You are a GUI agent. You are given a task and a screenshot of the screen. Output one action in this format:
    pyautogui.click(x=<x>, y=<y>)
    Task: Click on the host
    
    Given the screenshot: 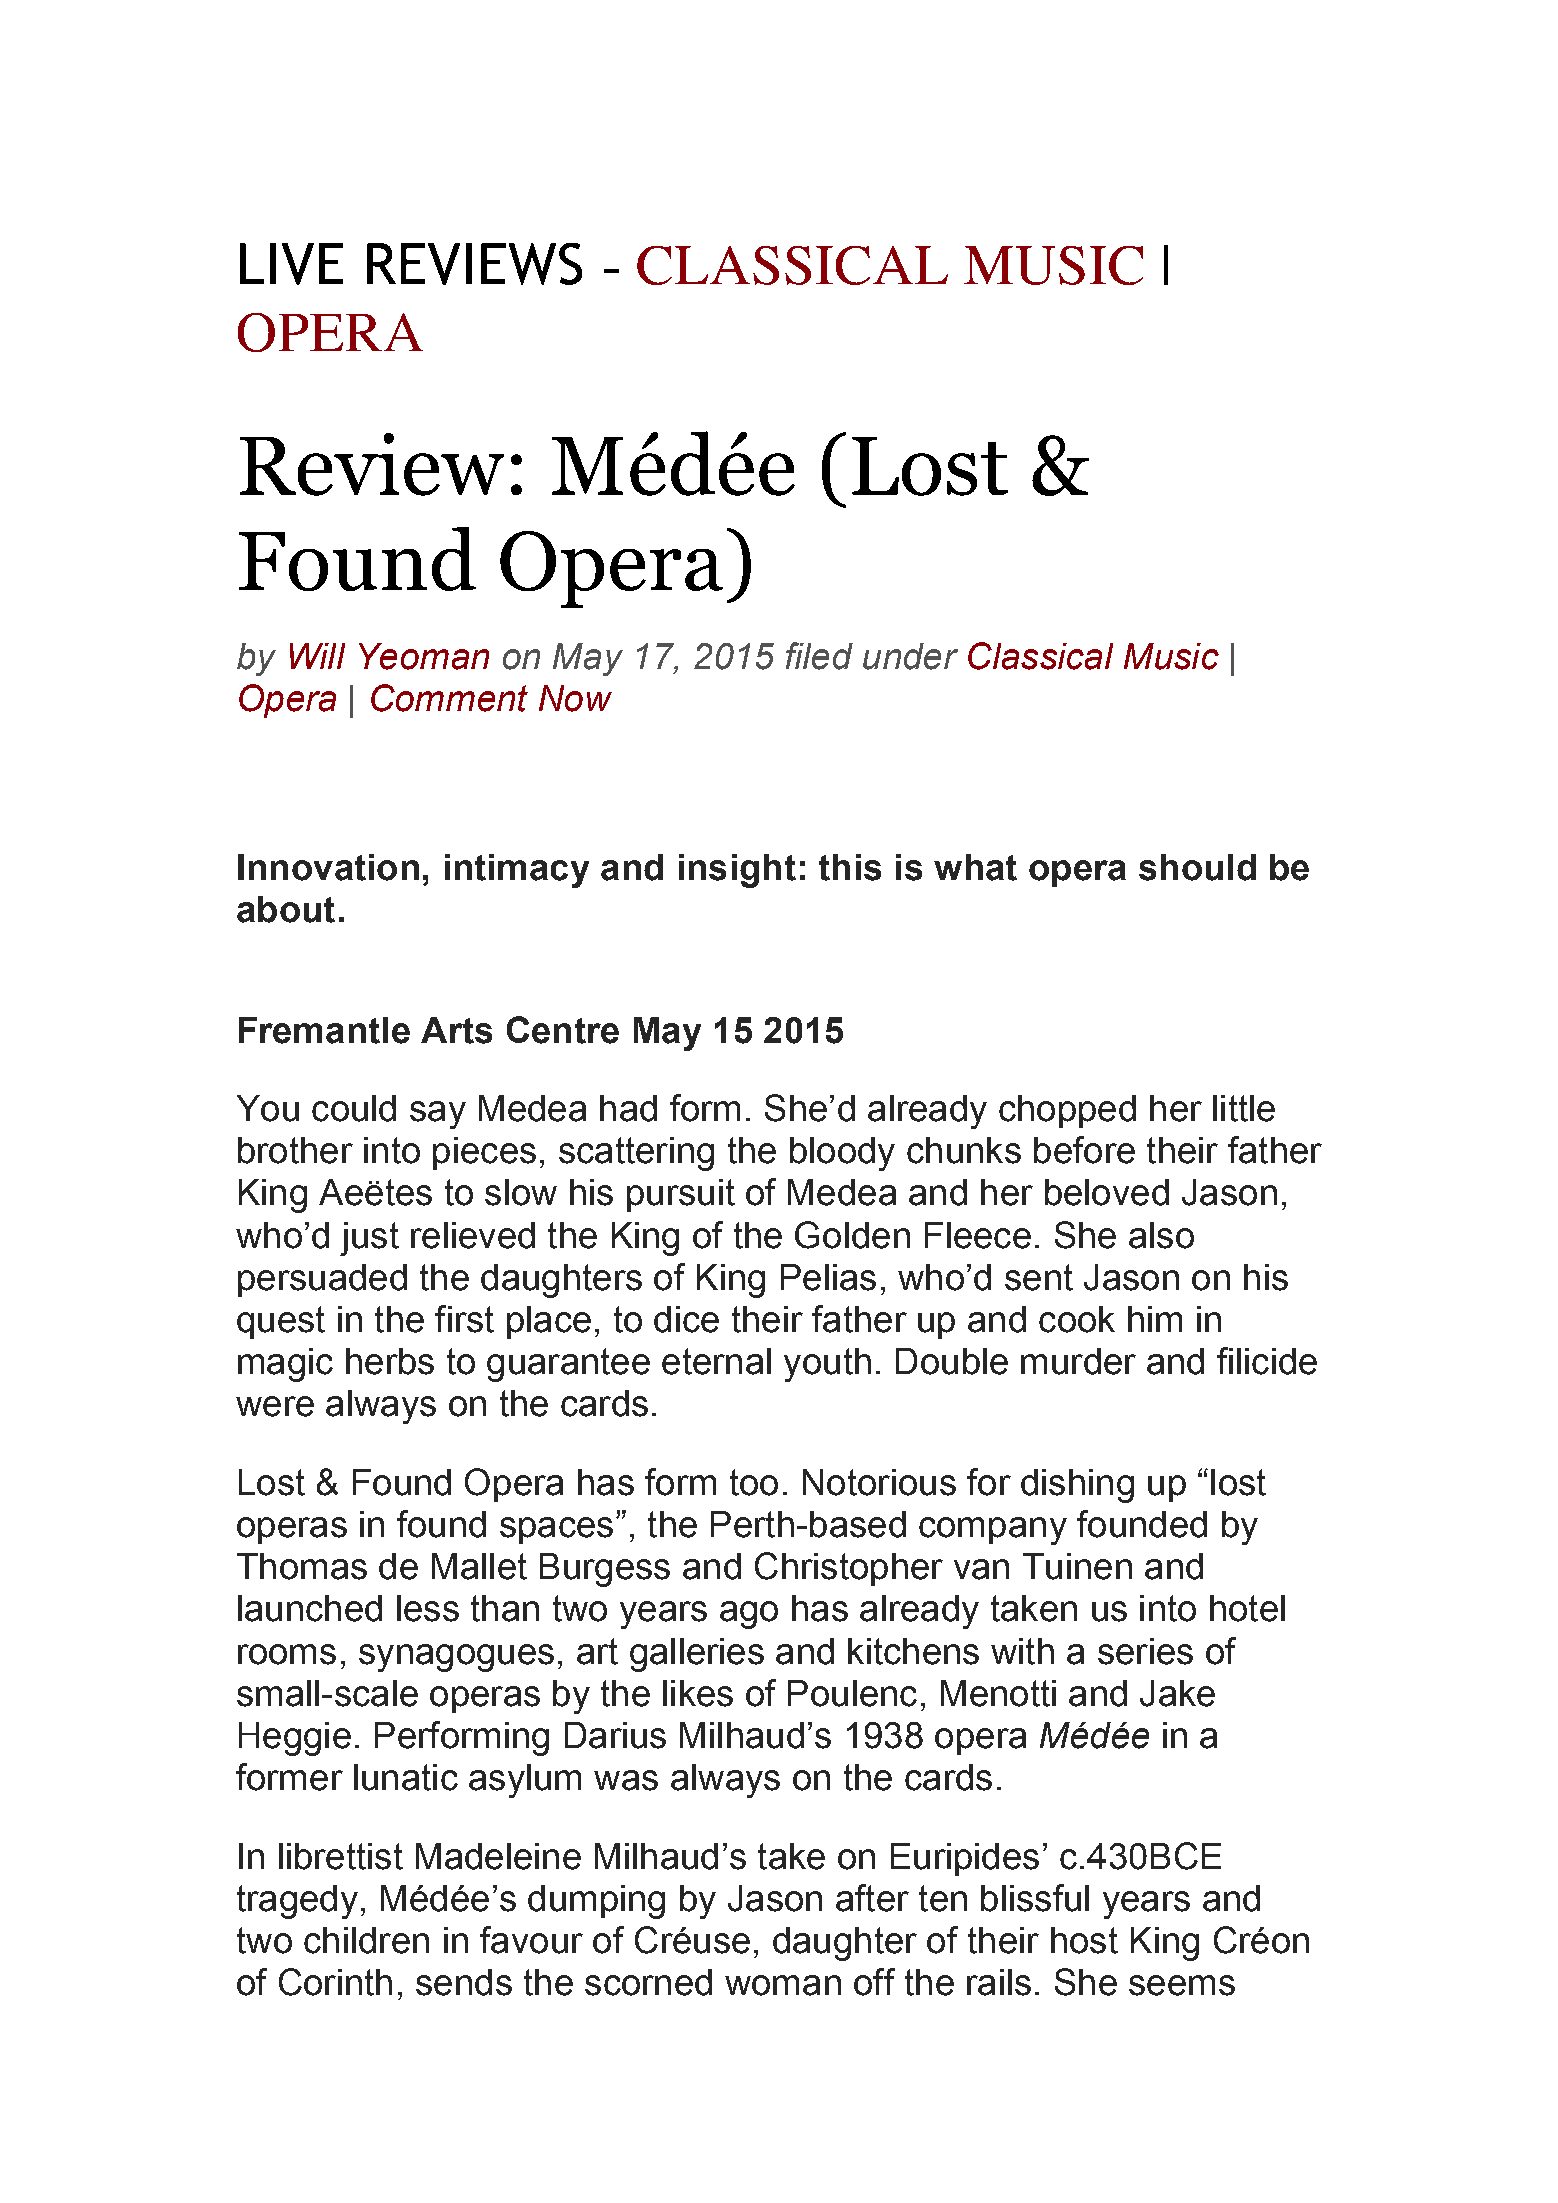 What is the action you would take?
    pyautogui.click(x=1084, y=1940)
